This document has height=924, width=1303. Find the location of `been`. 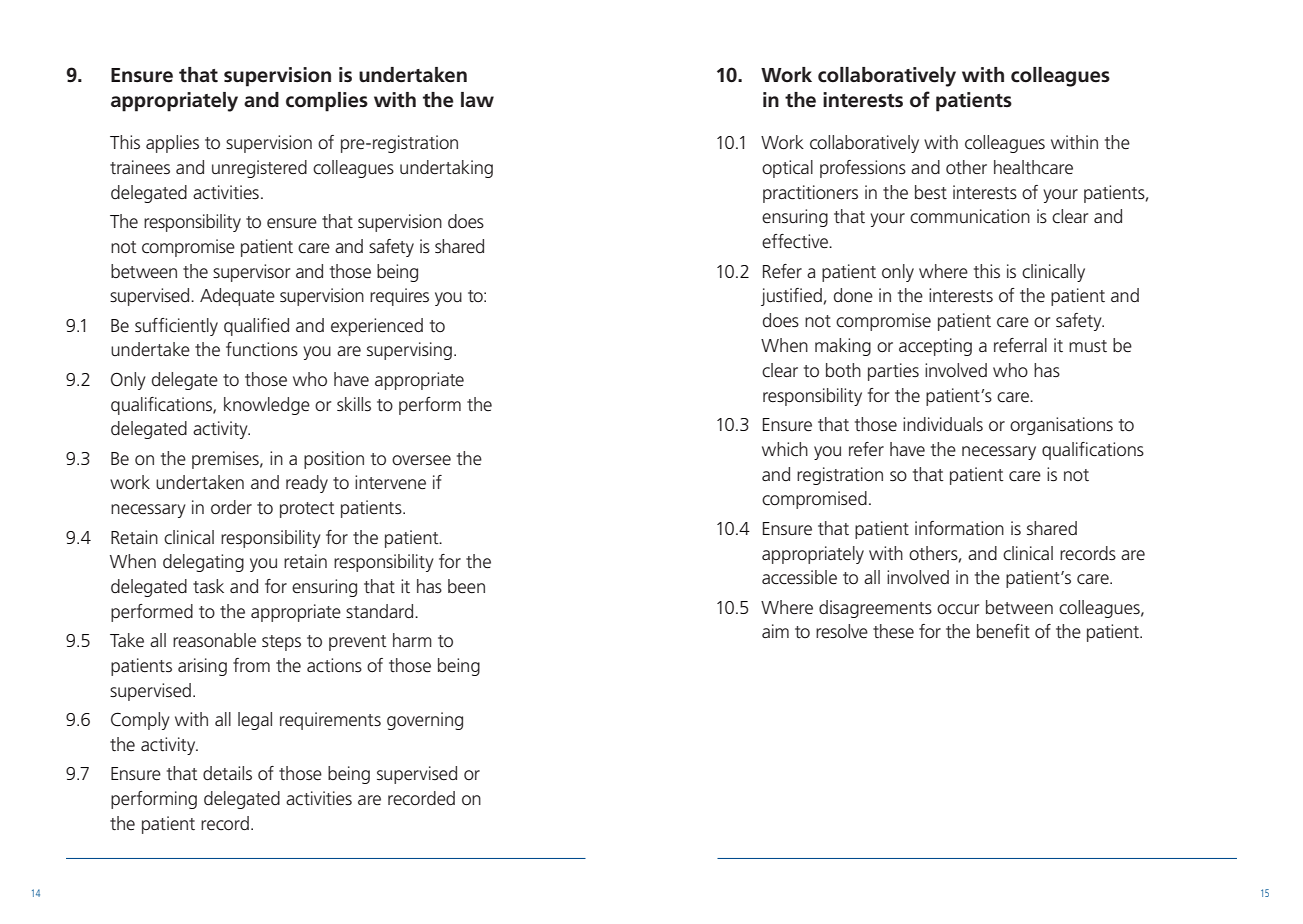

been is located at coordinates (466, 586).
